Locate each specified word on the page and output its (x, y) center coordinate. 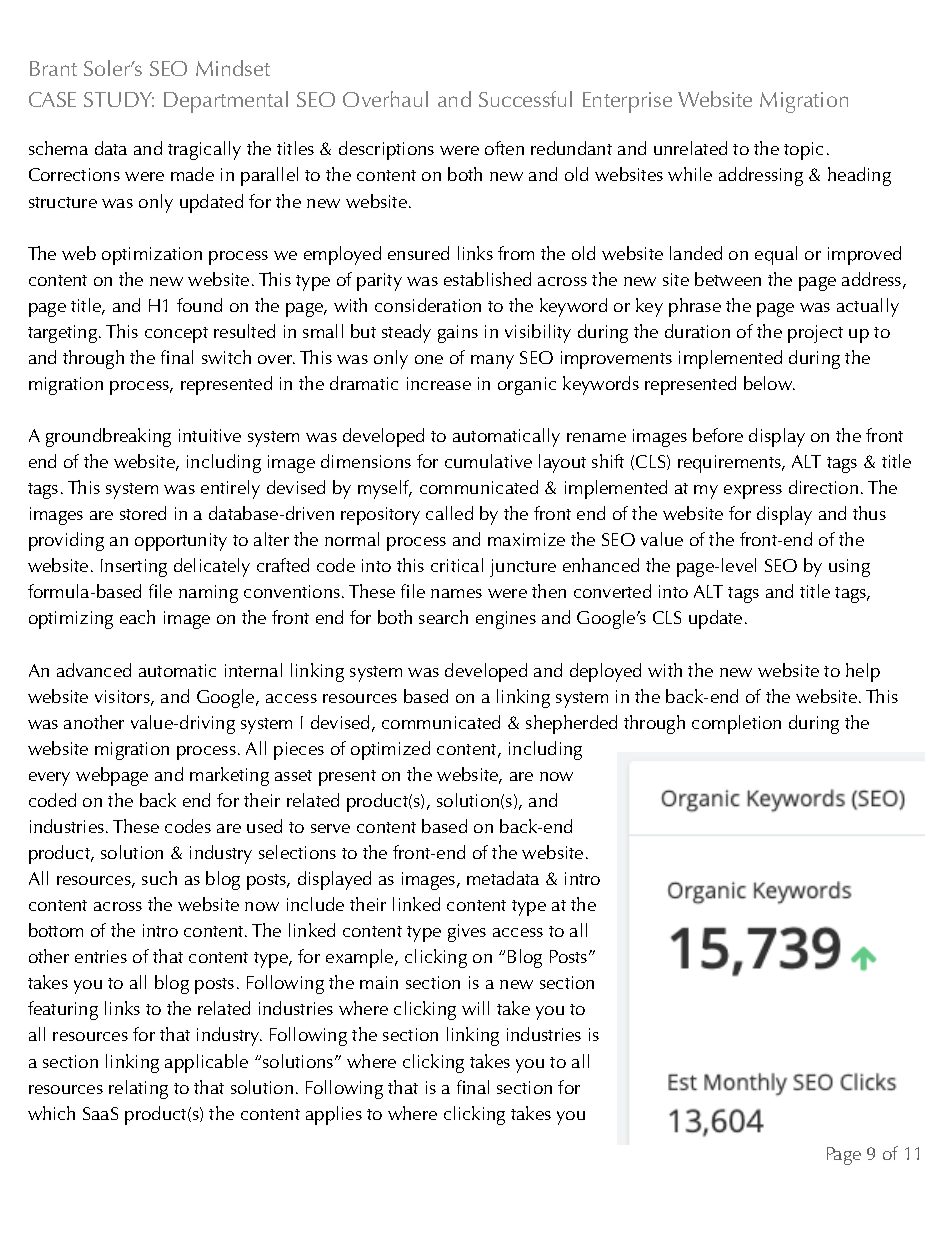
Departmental (226, 102)
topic (803, 151)
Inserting (134, 568)
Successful (525, 99)
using (849, 568)
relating (138, 1089)
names (456, 593)
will (475, 1008)
